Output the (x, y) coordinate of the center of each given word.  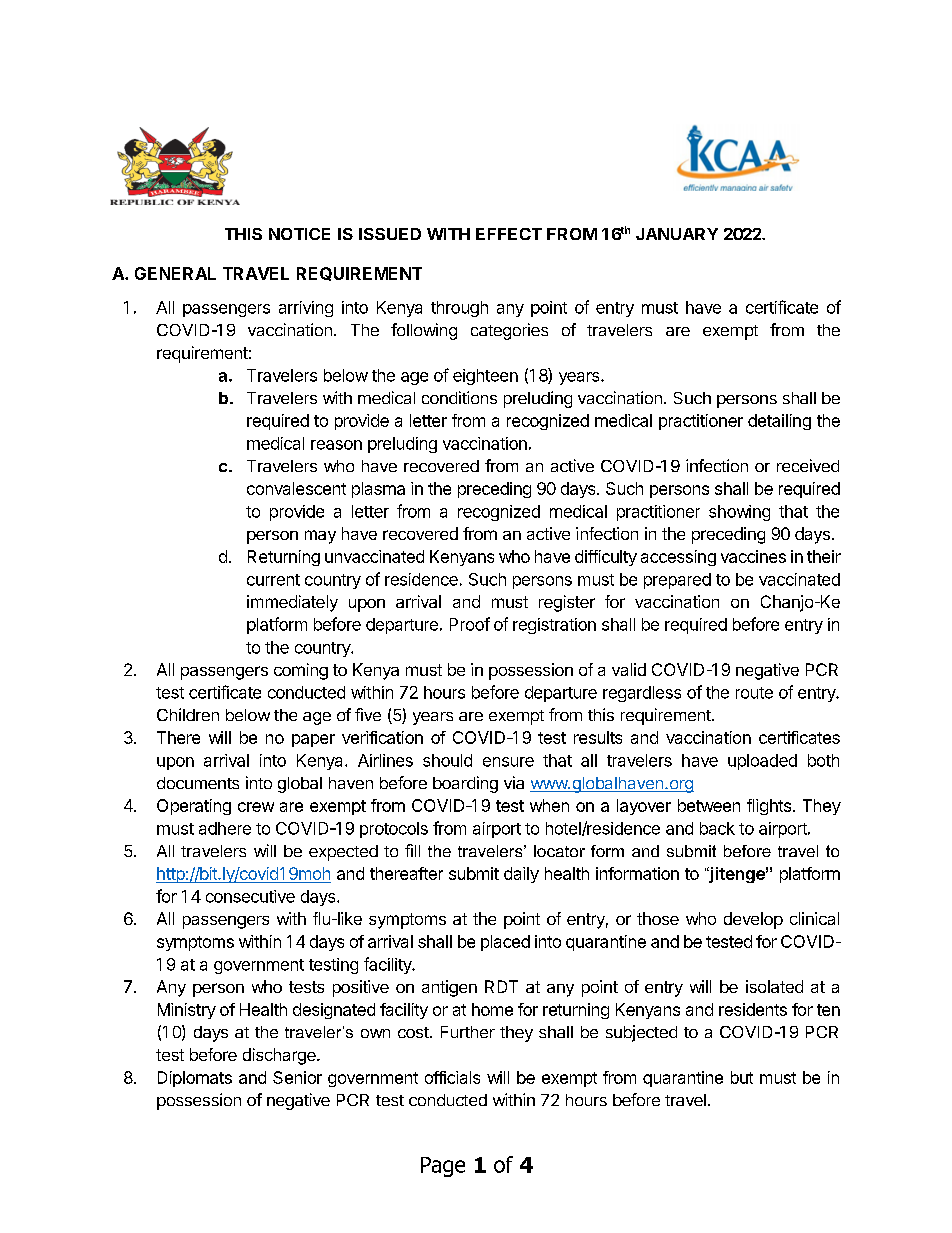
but (742, 1077)
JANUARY (677, 234)
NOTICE (299, 234)
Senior (297, 1077)
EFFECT (509, 234)
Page (443, 1167)
